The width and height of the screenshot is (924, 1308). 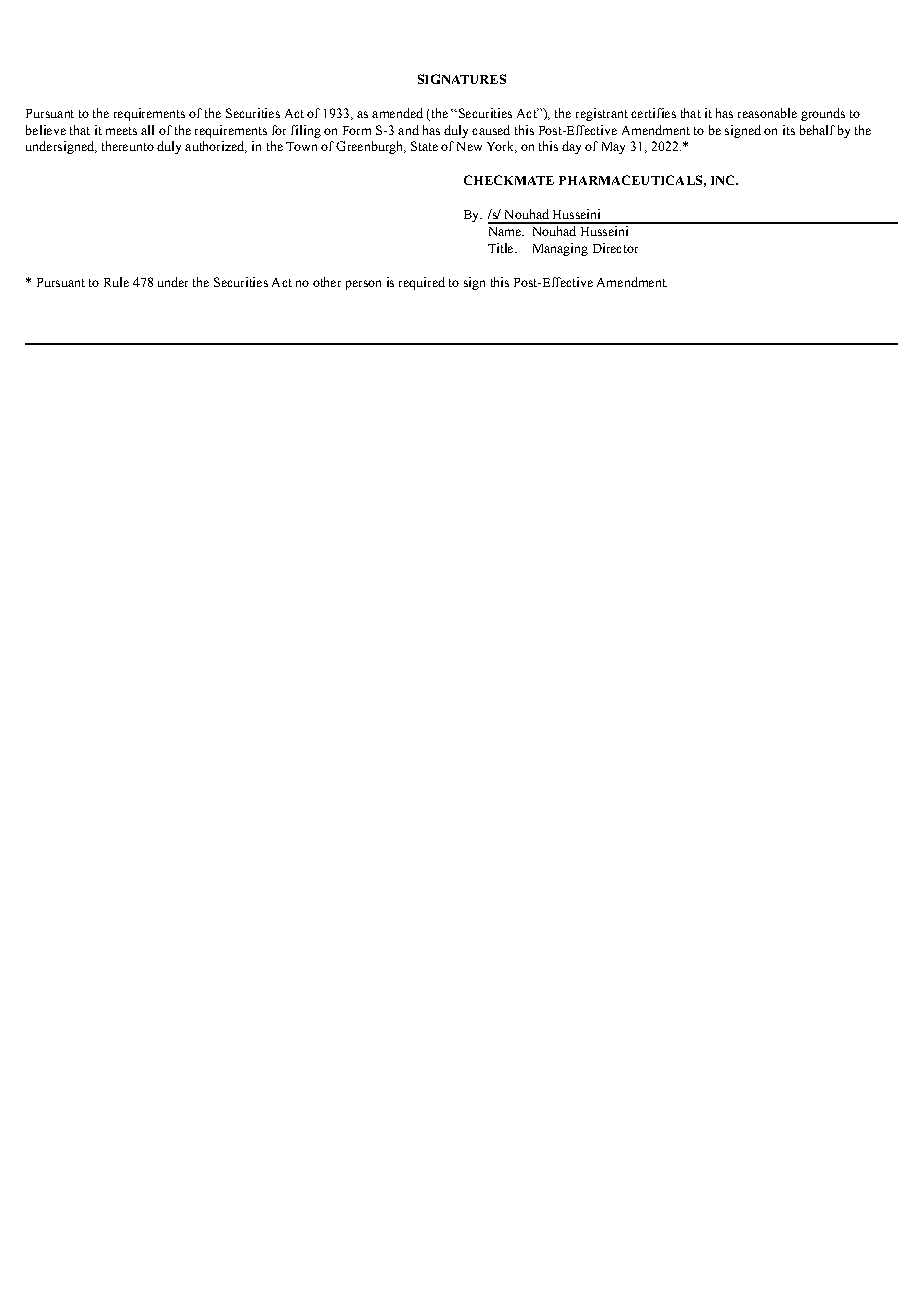 What do you see at coordinates (767, 113) in the screenshot?
I see `reasonable` at bounding box center [767, 113].
